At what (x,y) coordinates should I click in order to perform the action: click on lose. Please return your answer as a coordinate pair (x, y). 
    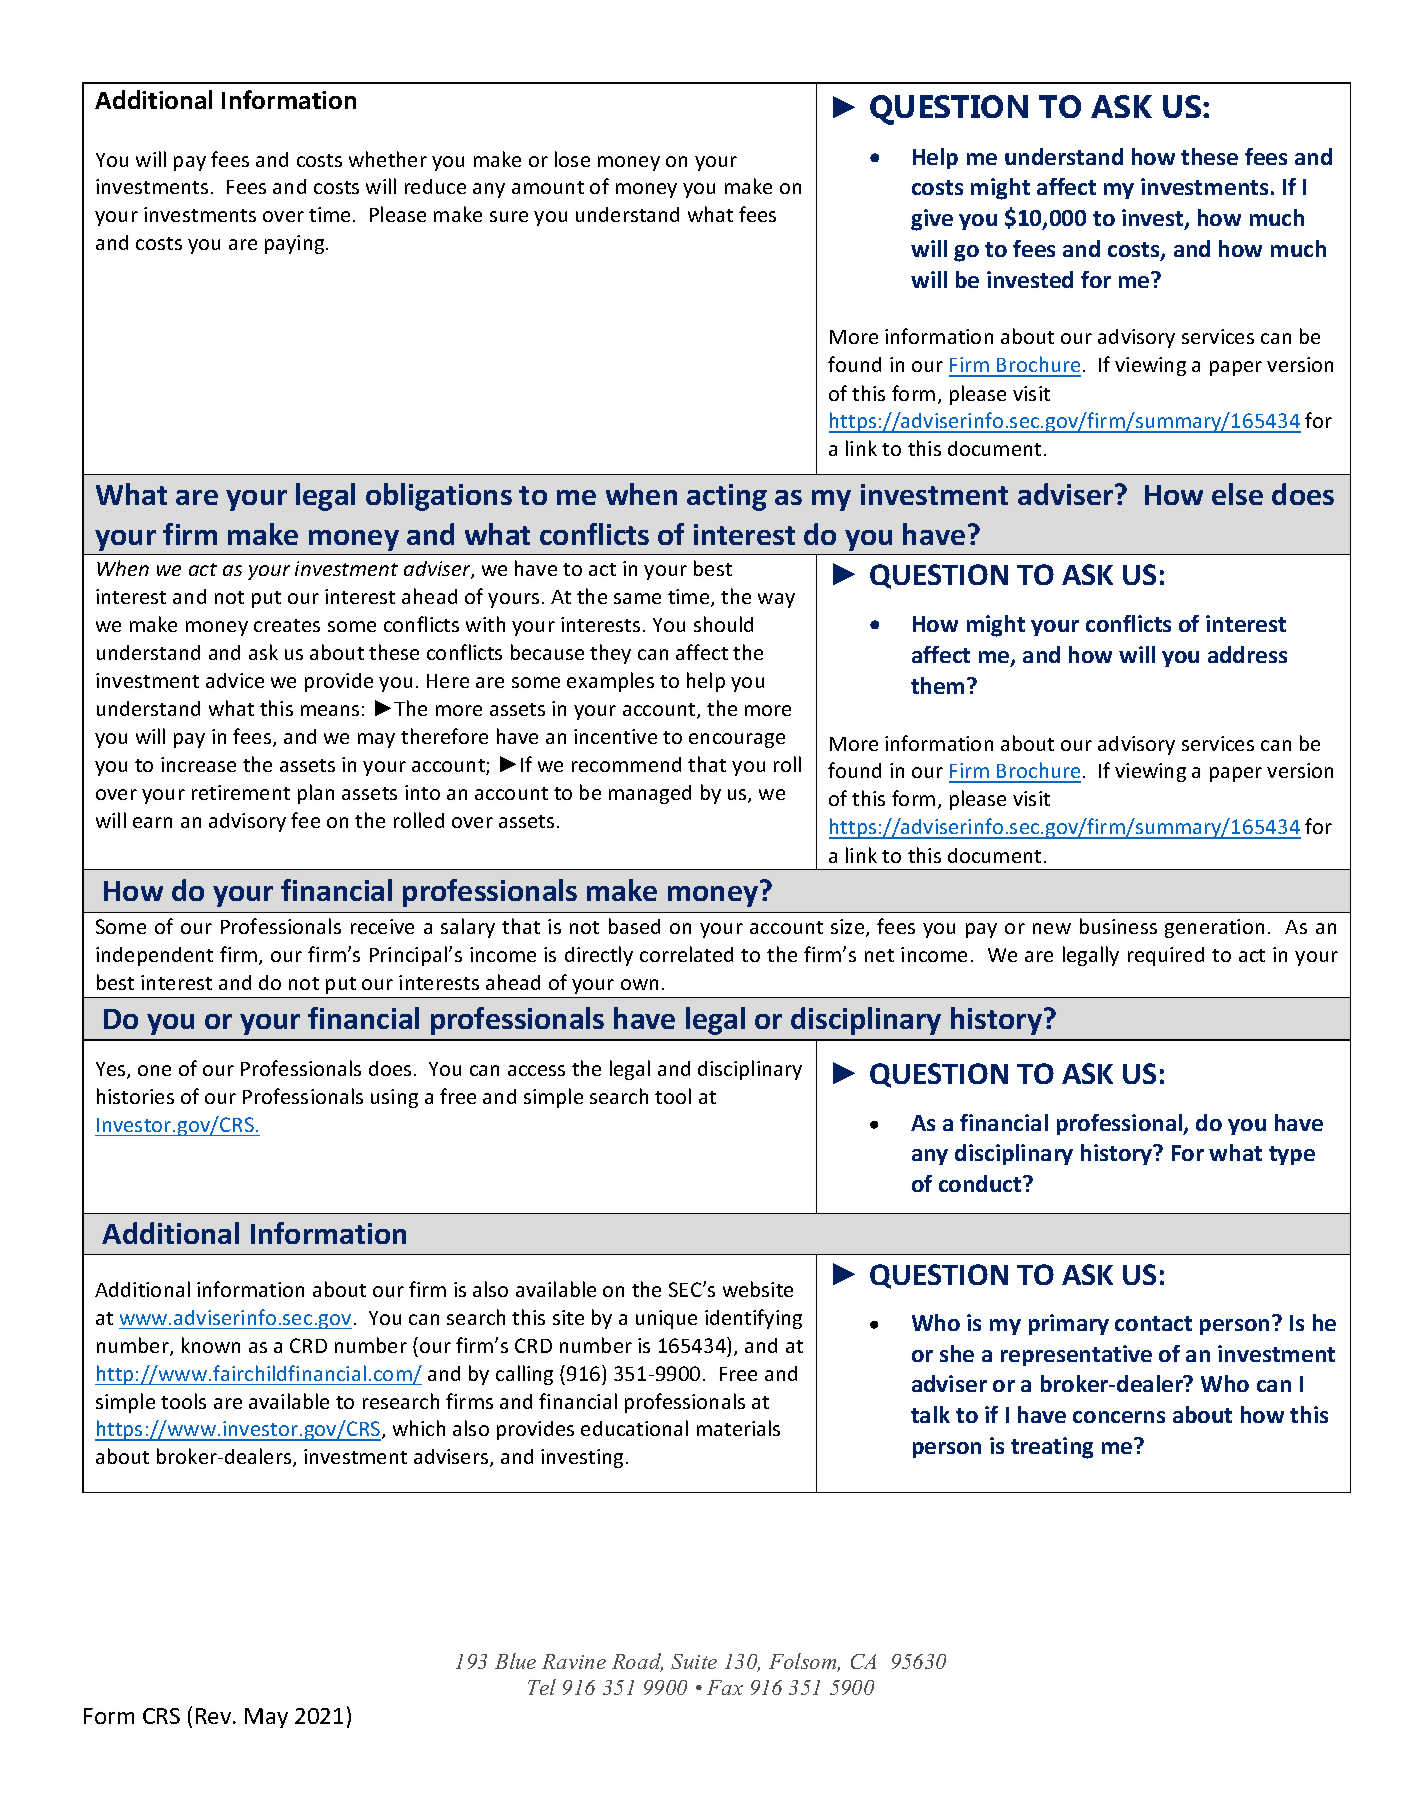
    Looking at the image, I should click on (572, 159).
